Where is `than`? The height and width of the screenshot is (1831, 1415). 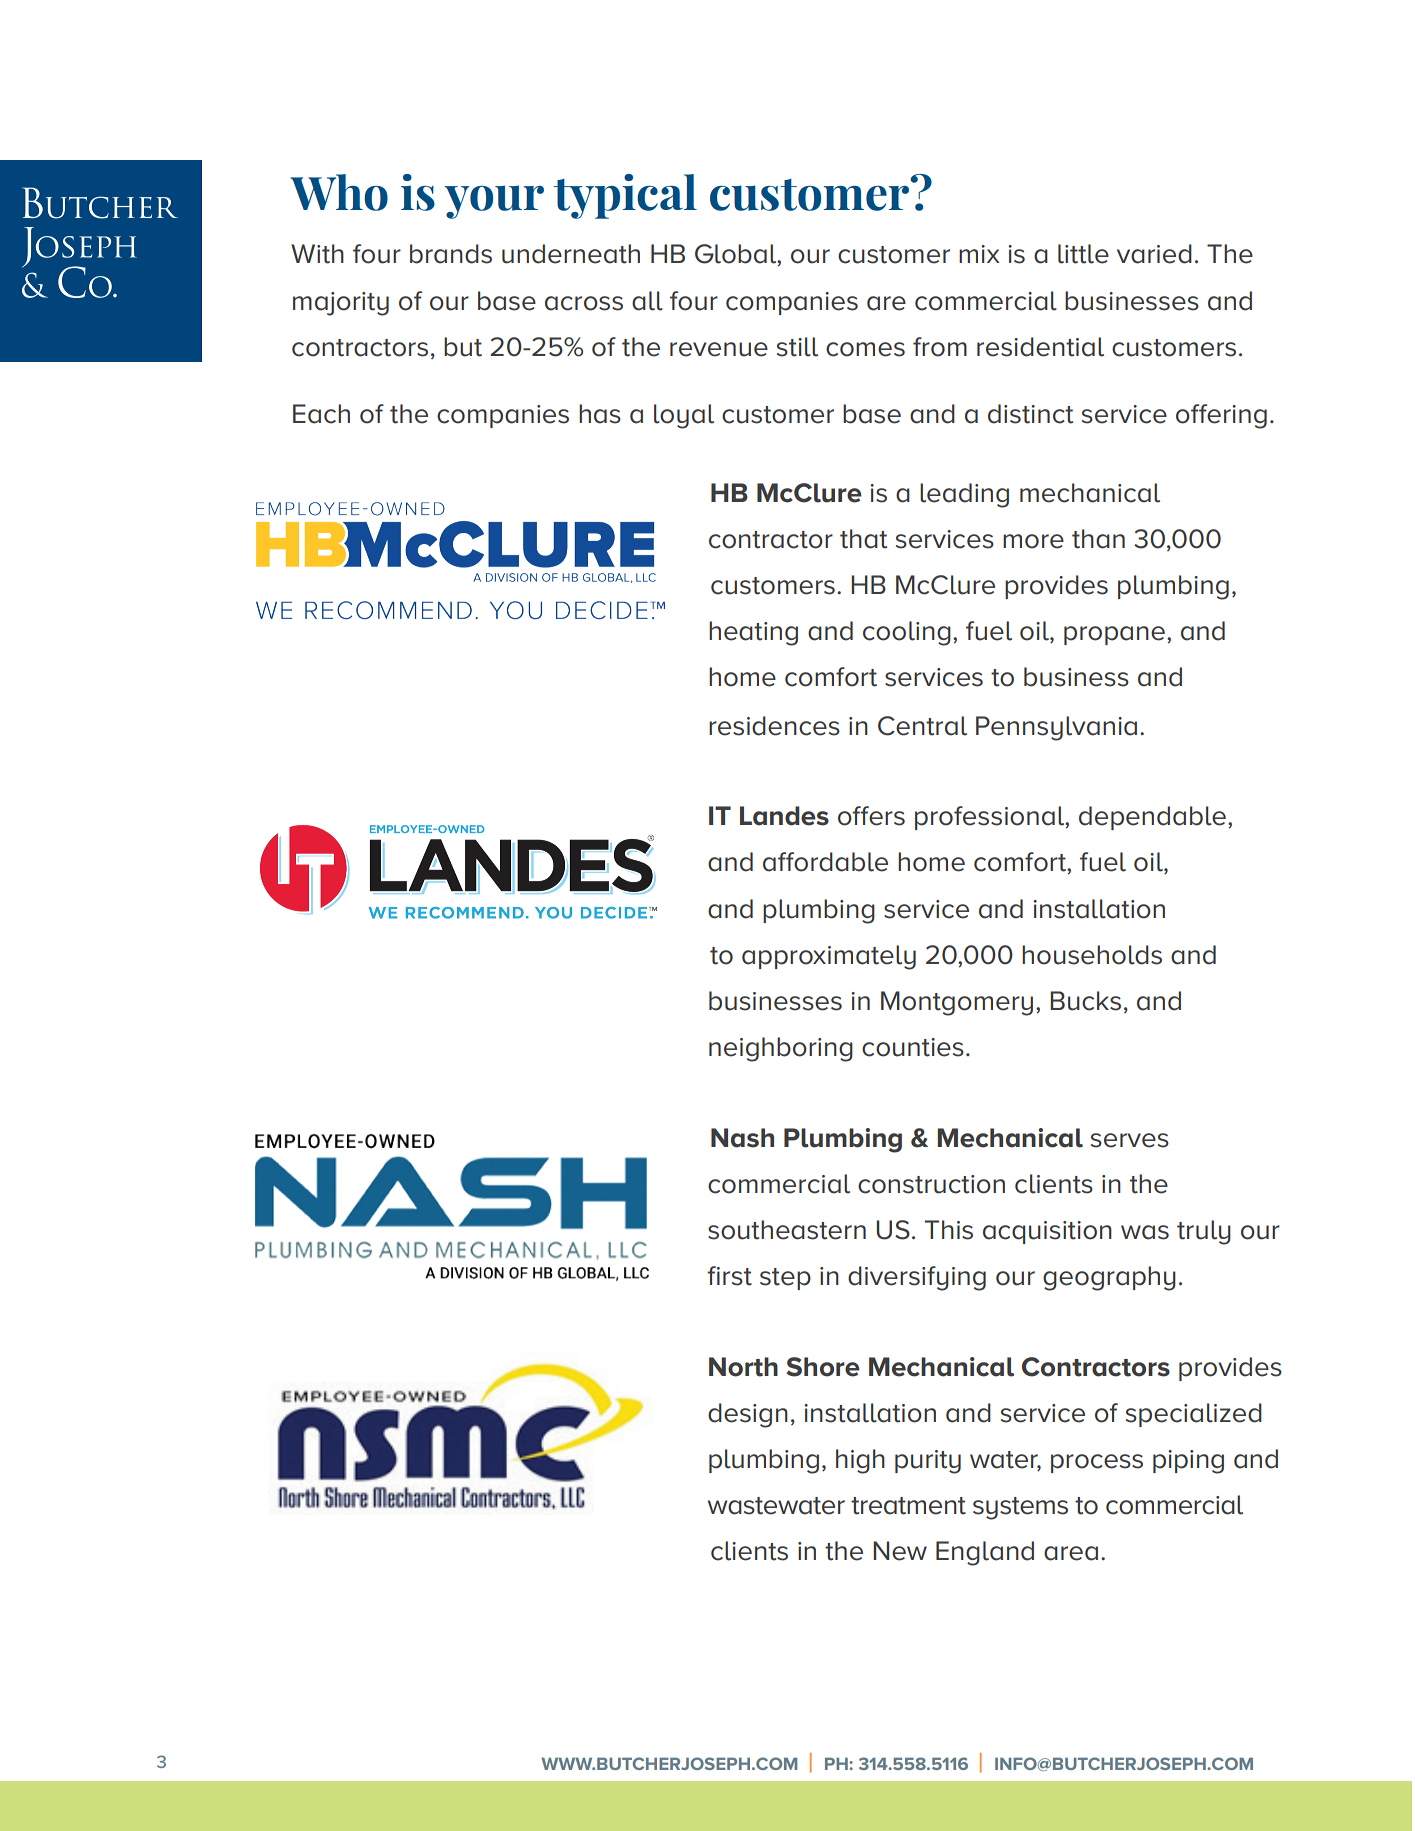 than is located at coordinates (1098, 539).
